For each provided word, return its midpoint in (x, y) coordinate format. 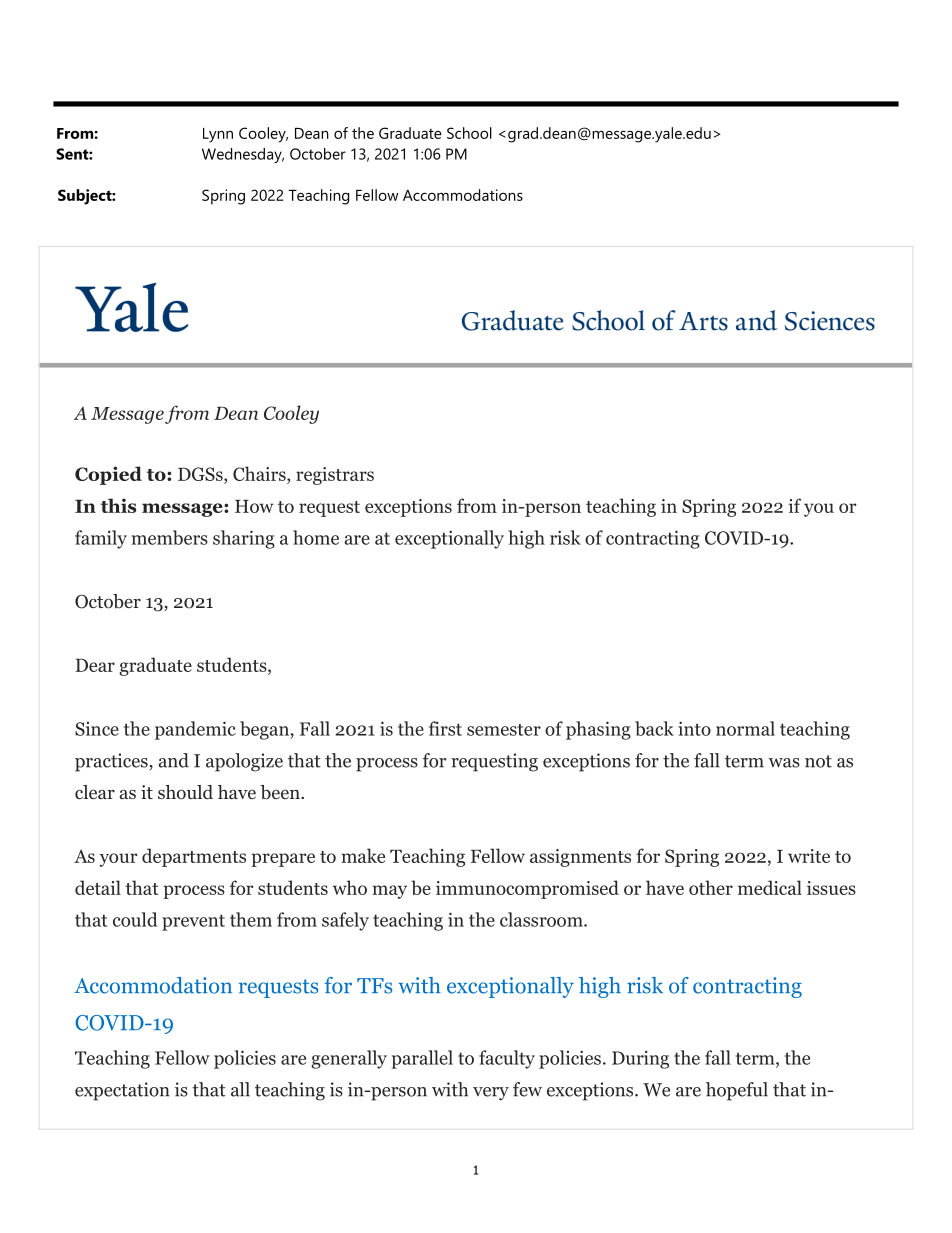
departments (194, 857)
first (445, 728)
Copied (108, 475)
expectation (122, 1091)
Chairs (260, 475)
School (469, 133)
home (316, 537)
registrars (335, 476)
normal (745, 728)
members (170, 537)
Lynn (218, 135)
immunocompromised (527, 889)
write (809, 856)
